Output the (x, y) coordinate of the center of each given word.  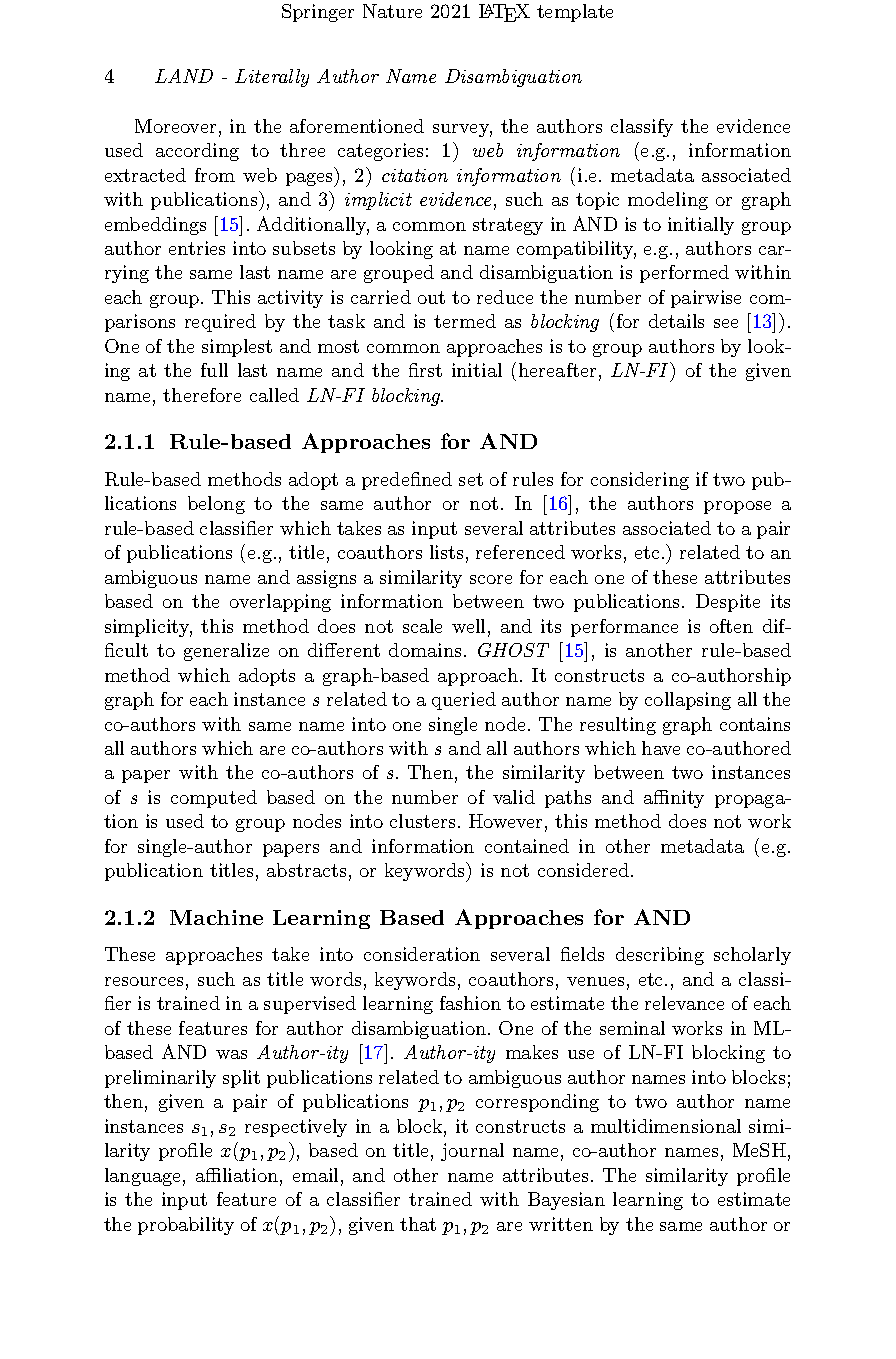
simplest (237, 348)
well (468, 626)
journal (472, 1152)
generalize (226, 652)
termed (465, 321)
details (676, 321)
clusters (422, 821)
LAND (184, 76)
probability (186, 1226)
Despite (728, 603)
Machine (216, 917)
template (575, 13)
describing (660, 956)
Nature (392, 11)
